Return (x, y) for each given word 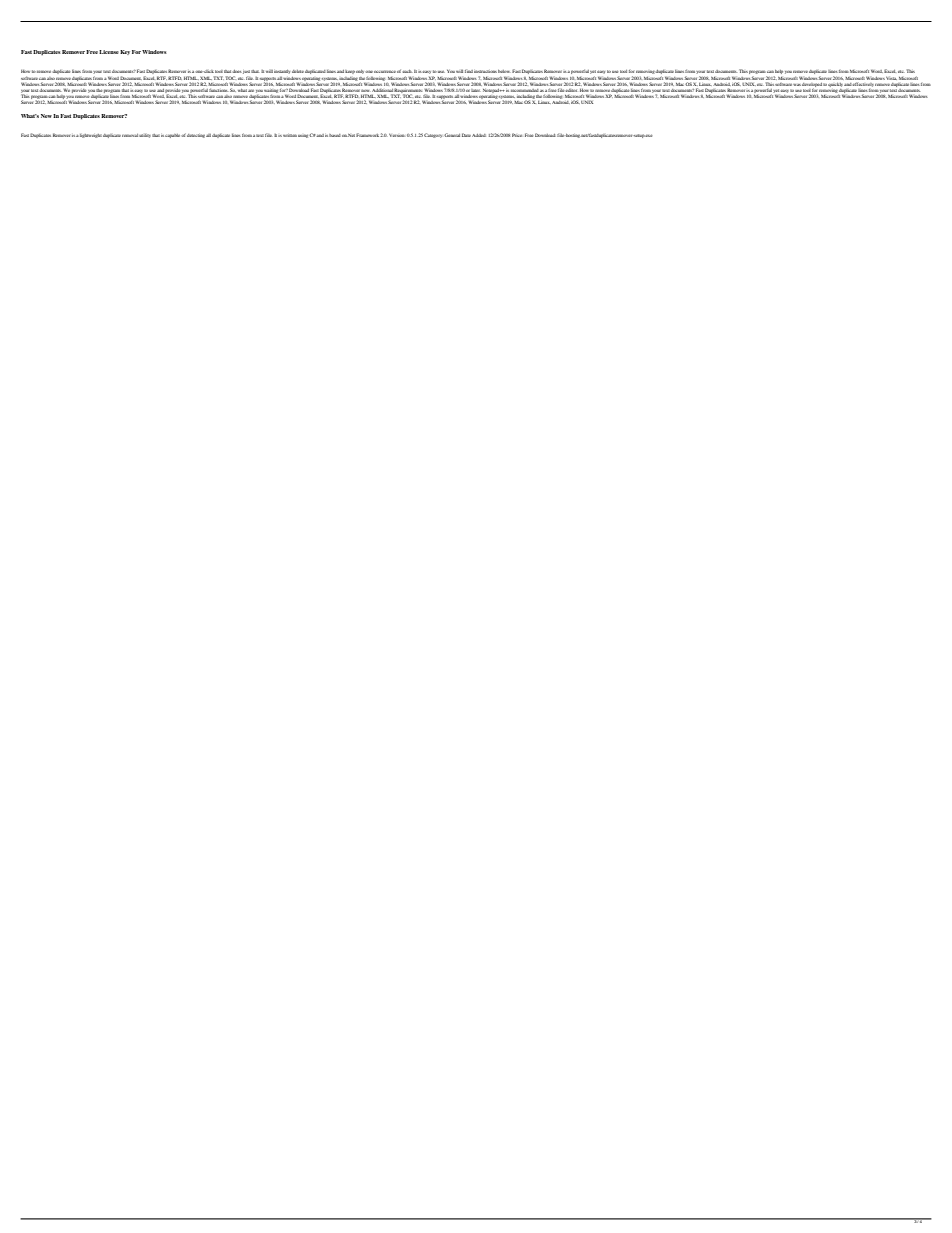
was (797, 85)
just (246, 73)
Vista (891, 78)
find (469, 71)
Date (466, 135)
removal (130, 135)
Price (517, 135)
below (504, 71)
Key (125, 52)
